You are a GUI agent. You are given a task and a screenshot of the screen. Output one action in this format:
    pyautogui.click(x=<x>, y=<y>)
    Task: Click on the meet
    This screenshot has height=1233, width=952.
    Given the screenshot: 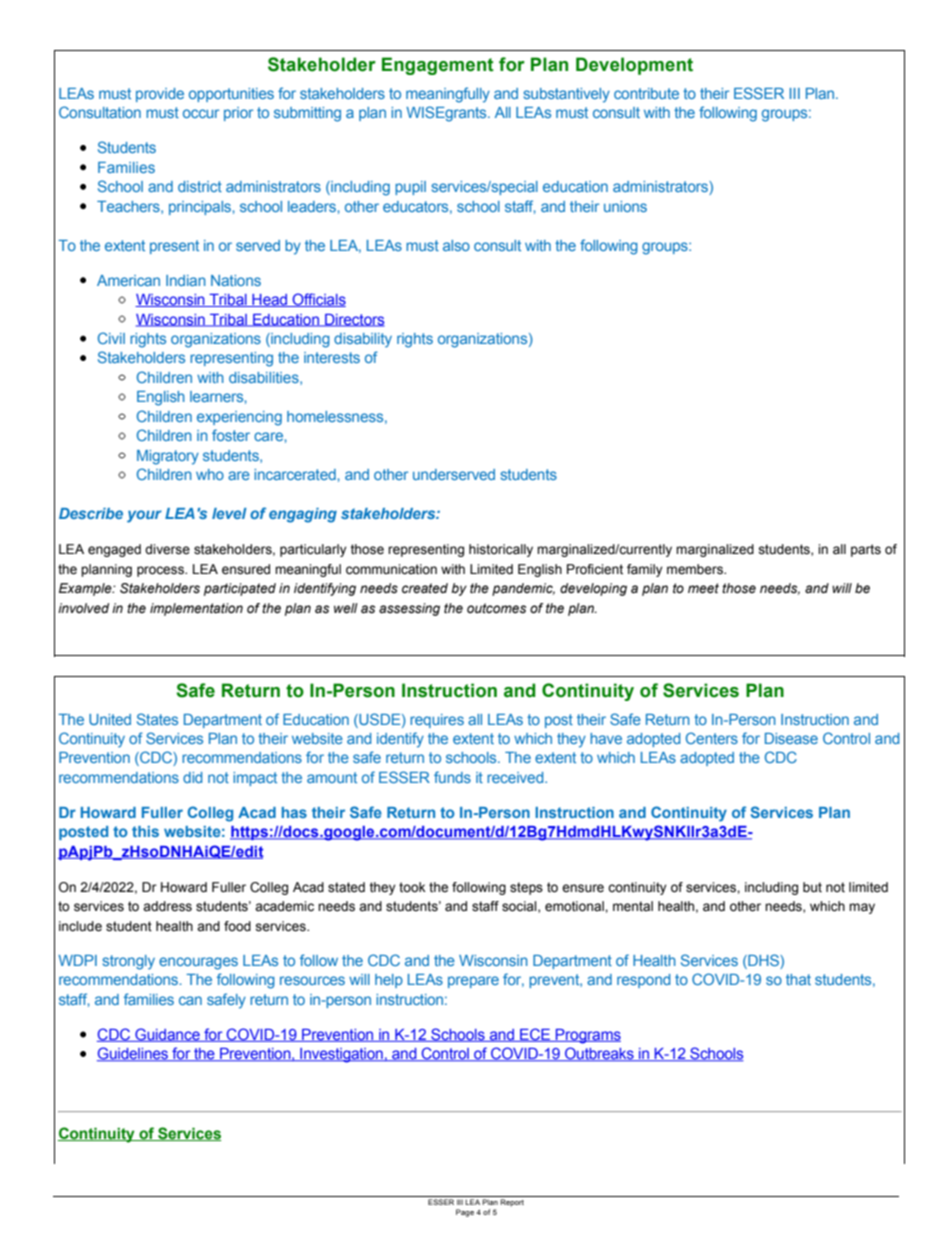 What is the action you would take?
    pyautogui.click(x=703, y=588)
